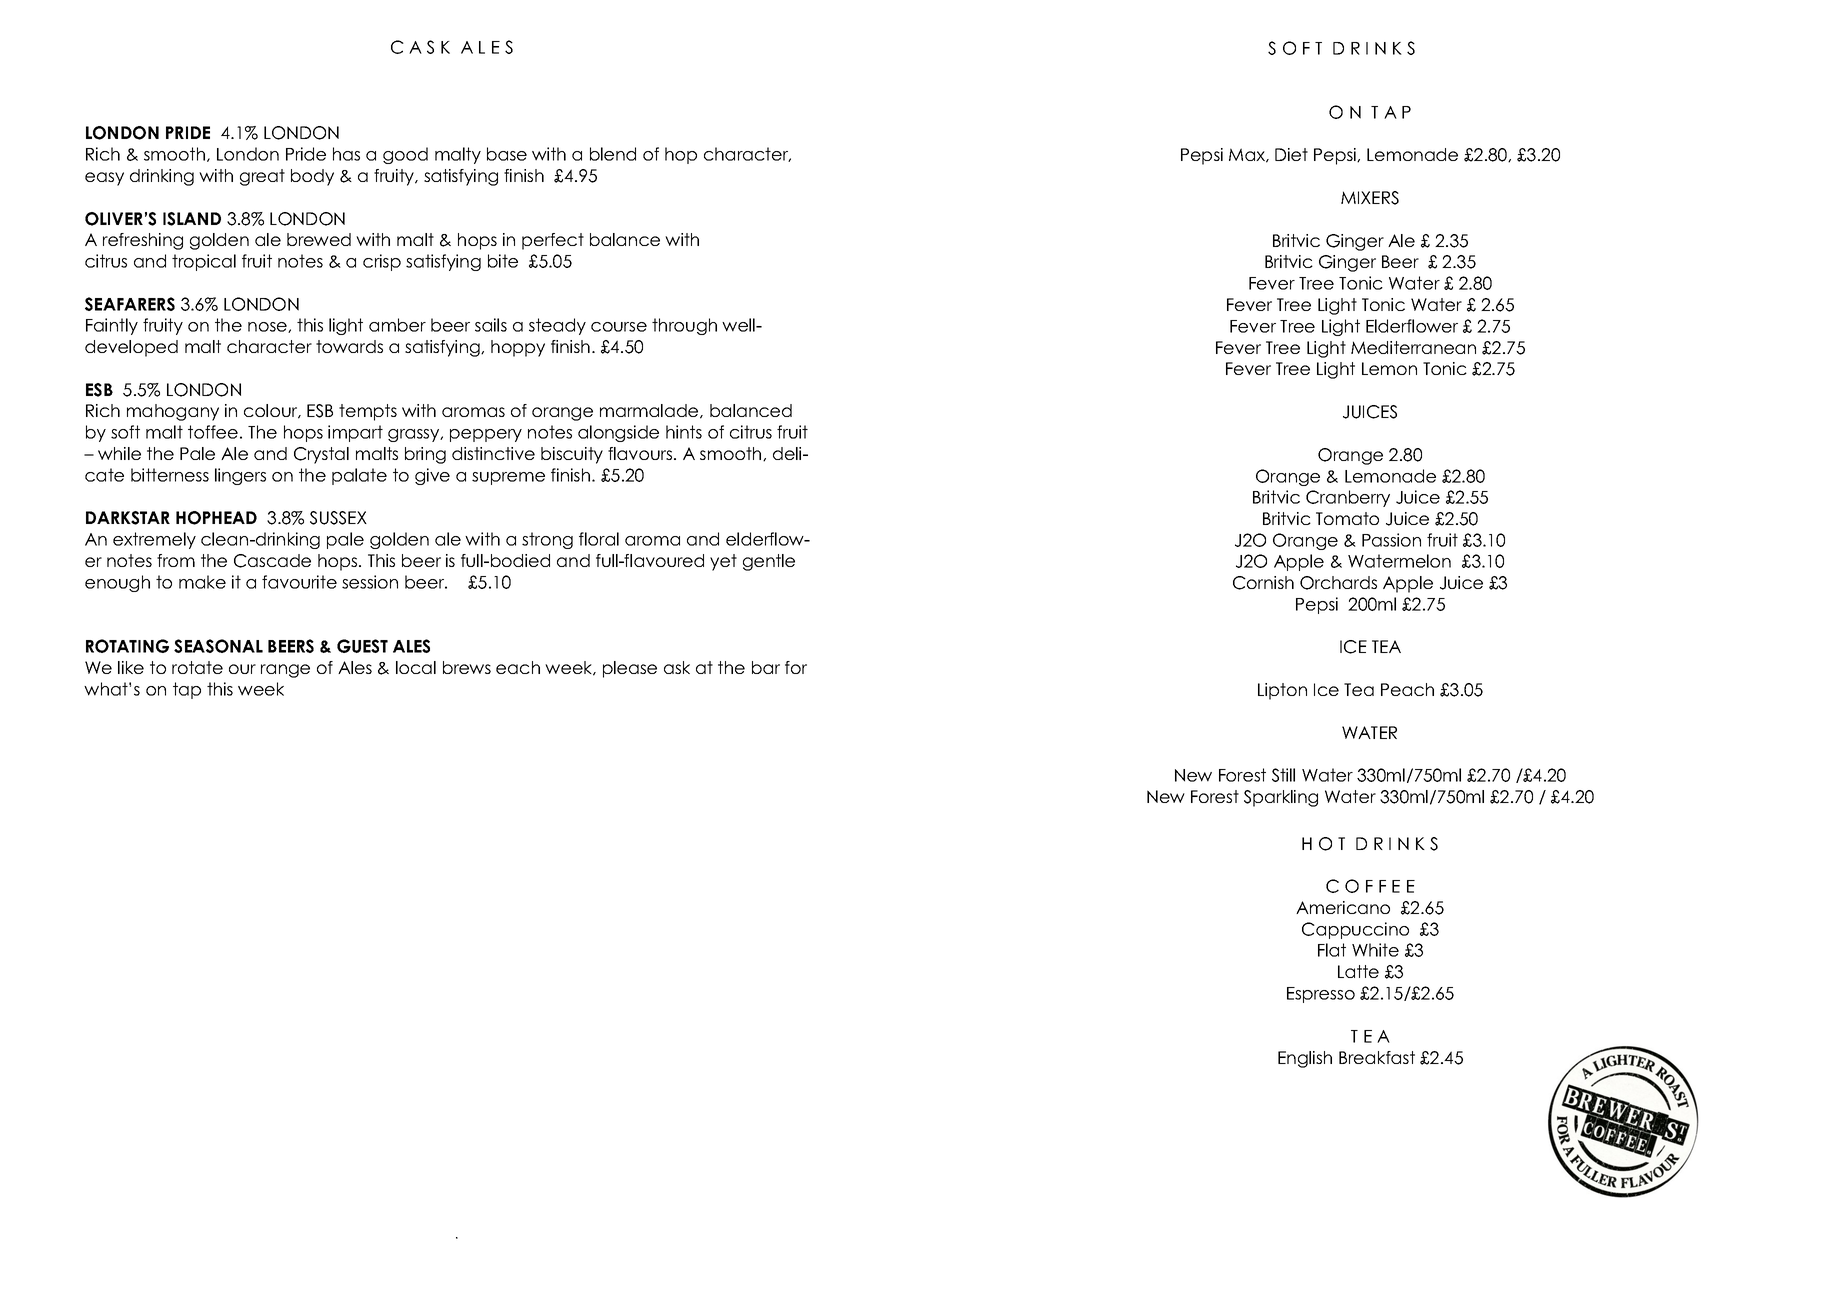 The image size is (1835, 1298). I want to click on blend, so click(613, 154).
